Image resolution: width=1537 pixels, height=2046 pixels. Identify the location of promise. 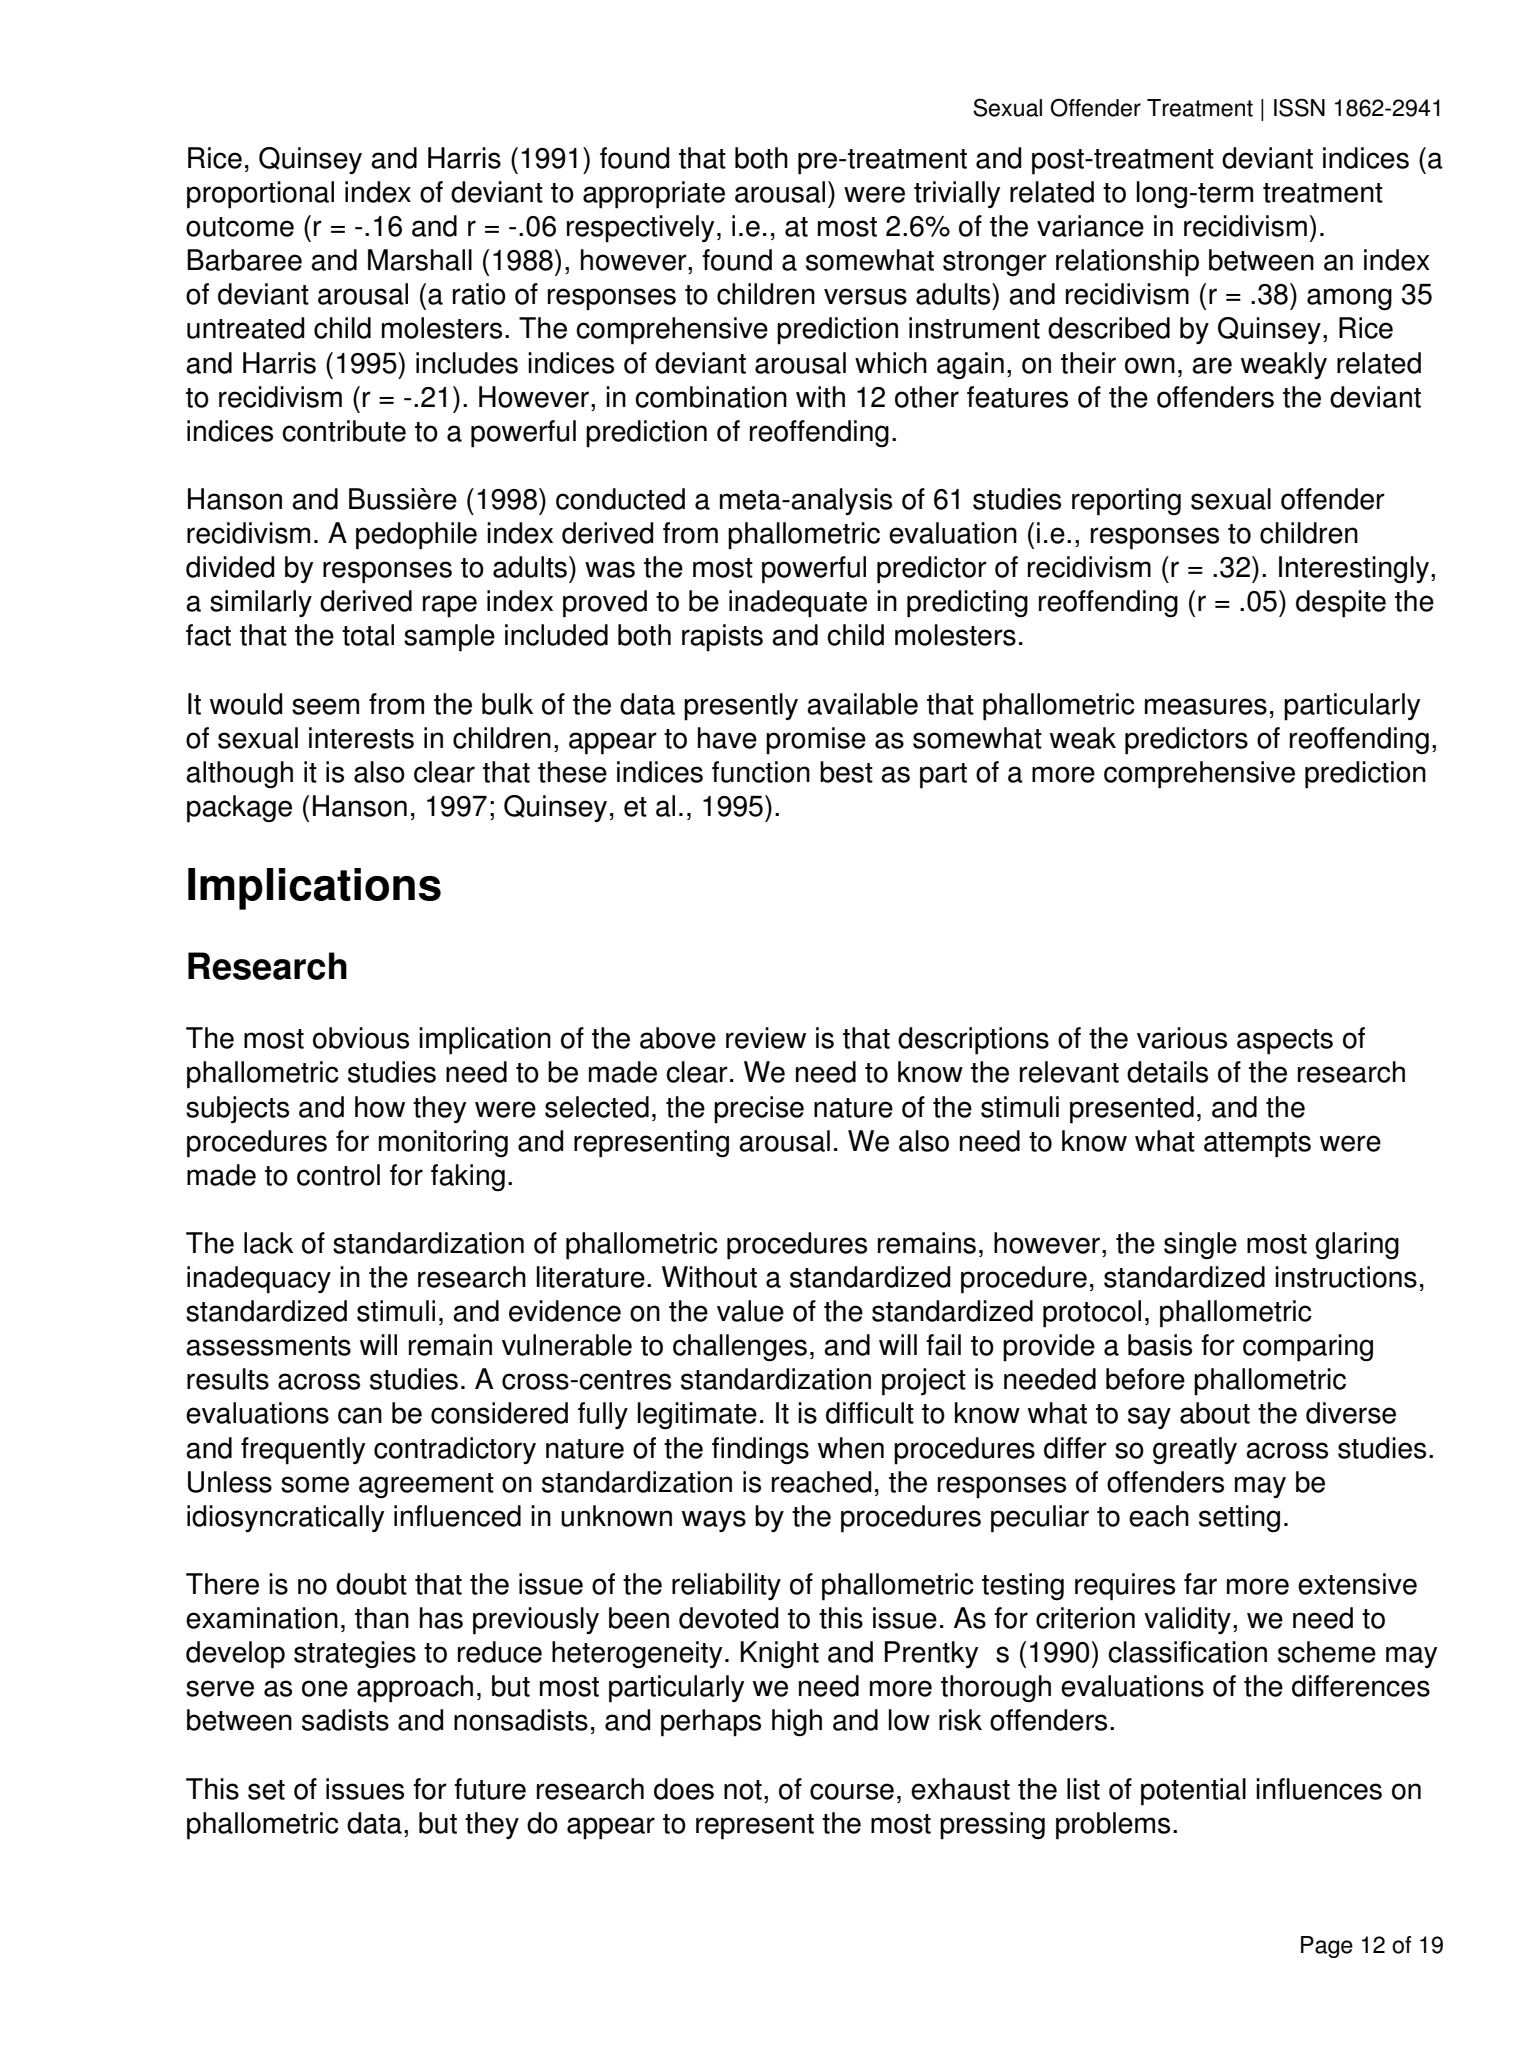
(816, 741).
